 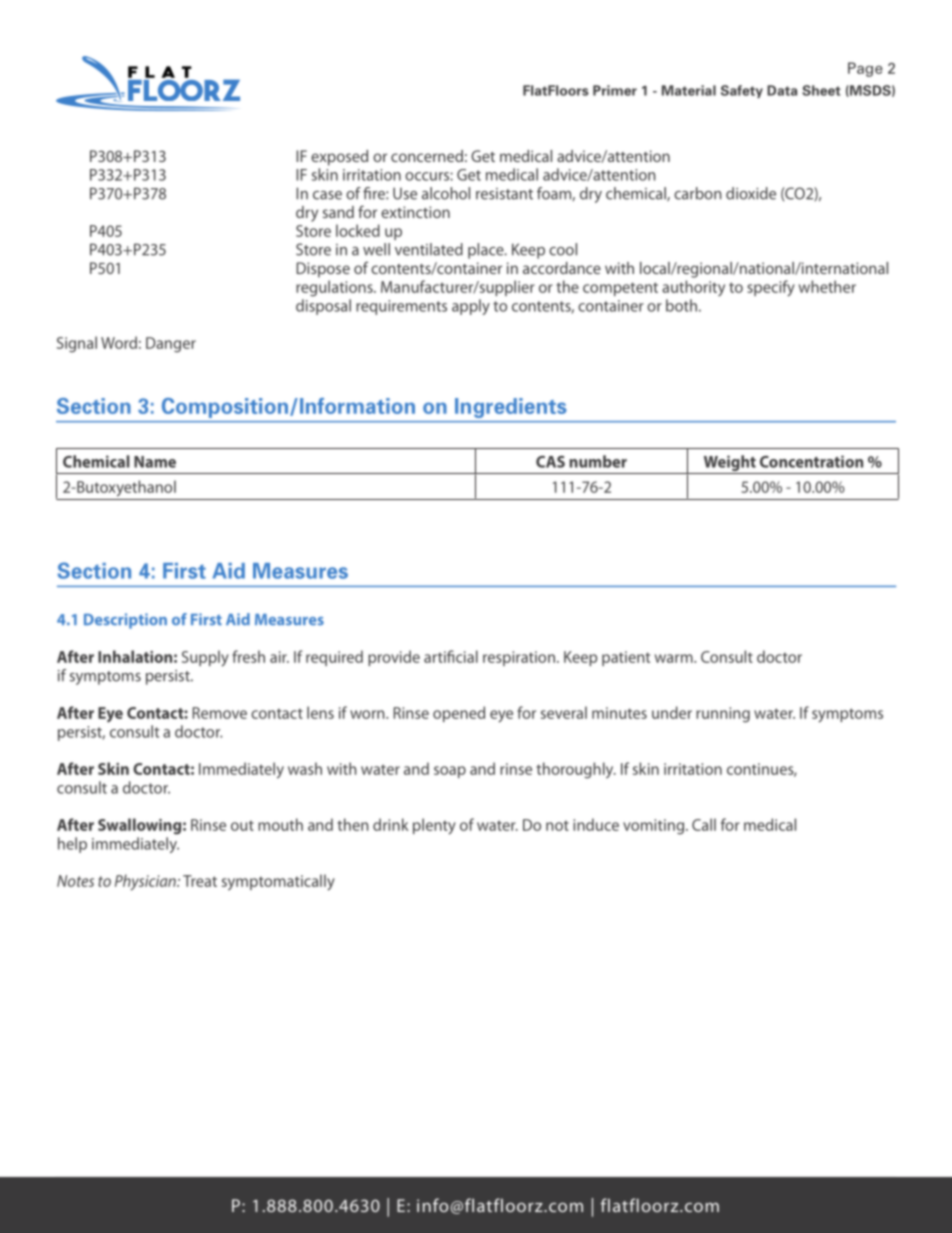 I want to click on number, so click(x=598, y=461).
